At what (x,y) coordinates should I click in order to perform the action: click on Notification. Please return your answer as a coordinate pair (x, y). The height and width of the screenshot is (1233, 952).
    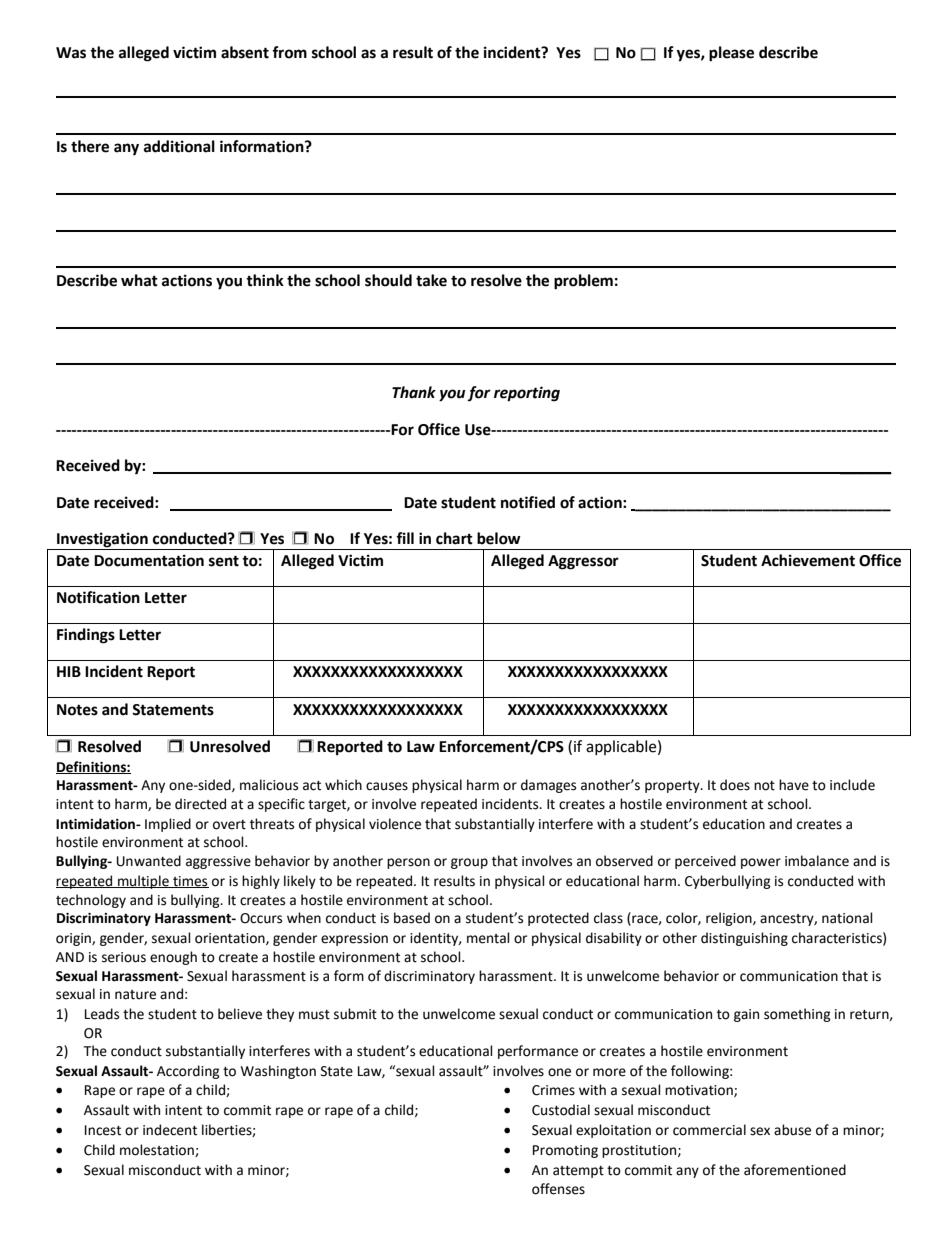
    Looking at the image, I should click on (98, 597).
